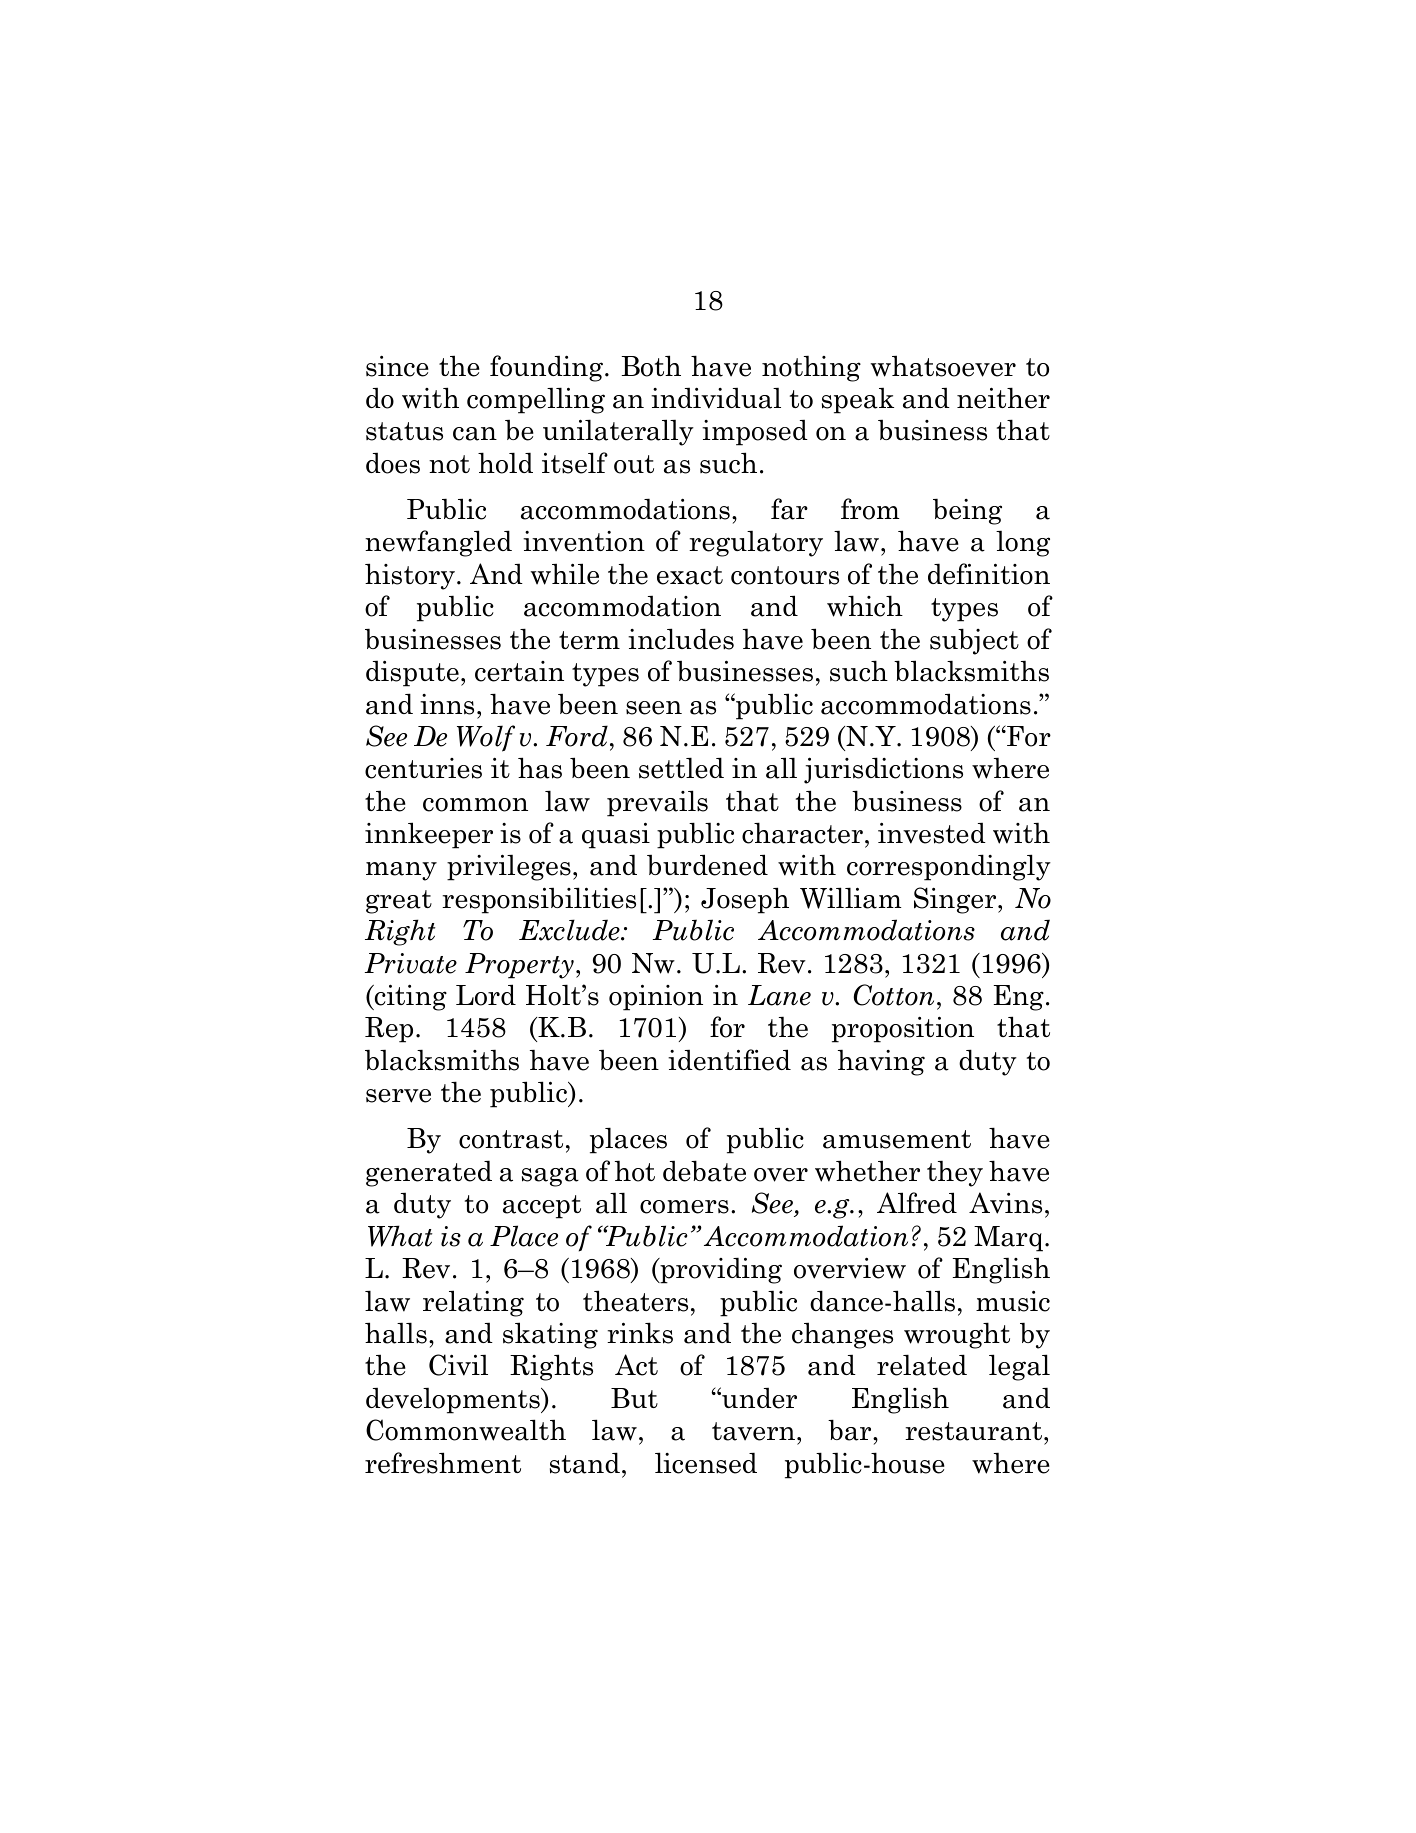  What do you see at coordinates (706, 1463) in the document?
I see `licensed` at bounding box center [706, 1463].
